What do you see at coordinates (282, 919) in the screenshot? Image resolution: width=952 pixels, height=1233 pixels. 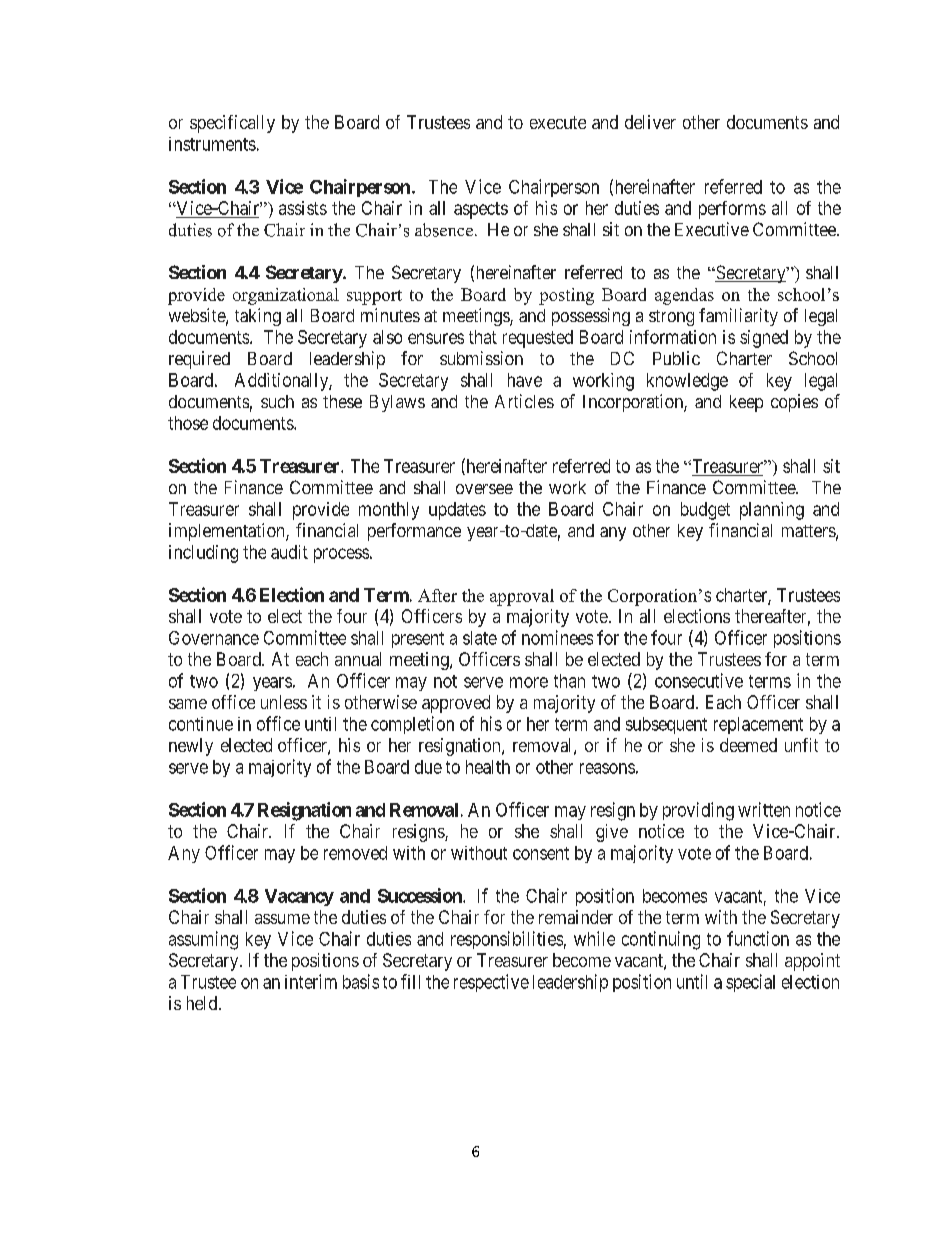 I see `assume` at bounding box center [282, 919].
